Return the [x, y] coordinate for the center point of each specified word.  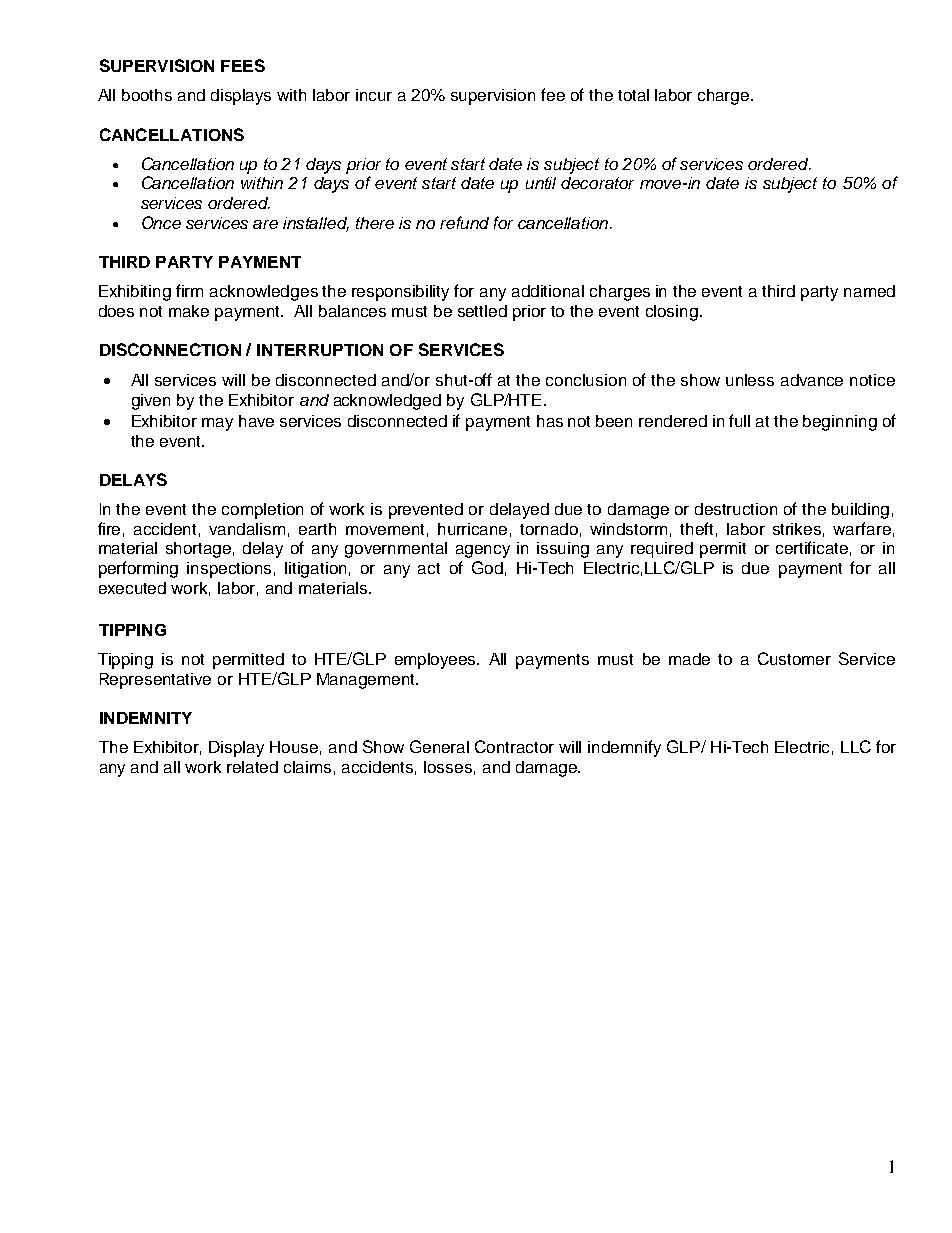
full [739, 420]
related [252, 767]
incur [374, 95]
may [217, 424]
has [550, 421]
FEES [243, 65]
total [633, 95]
